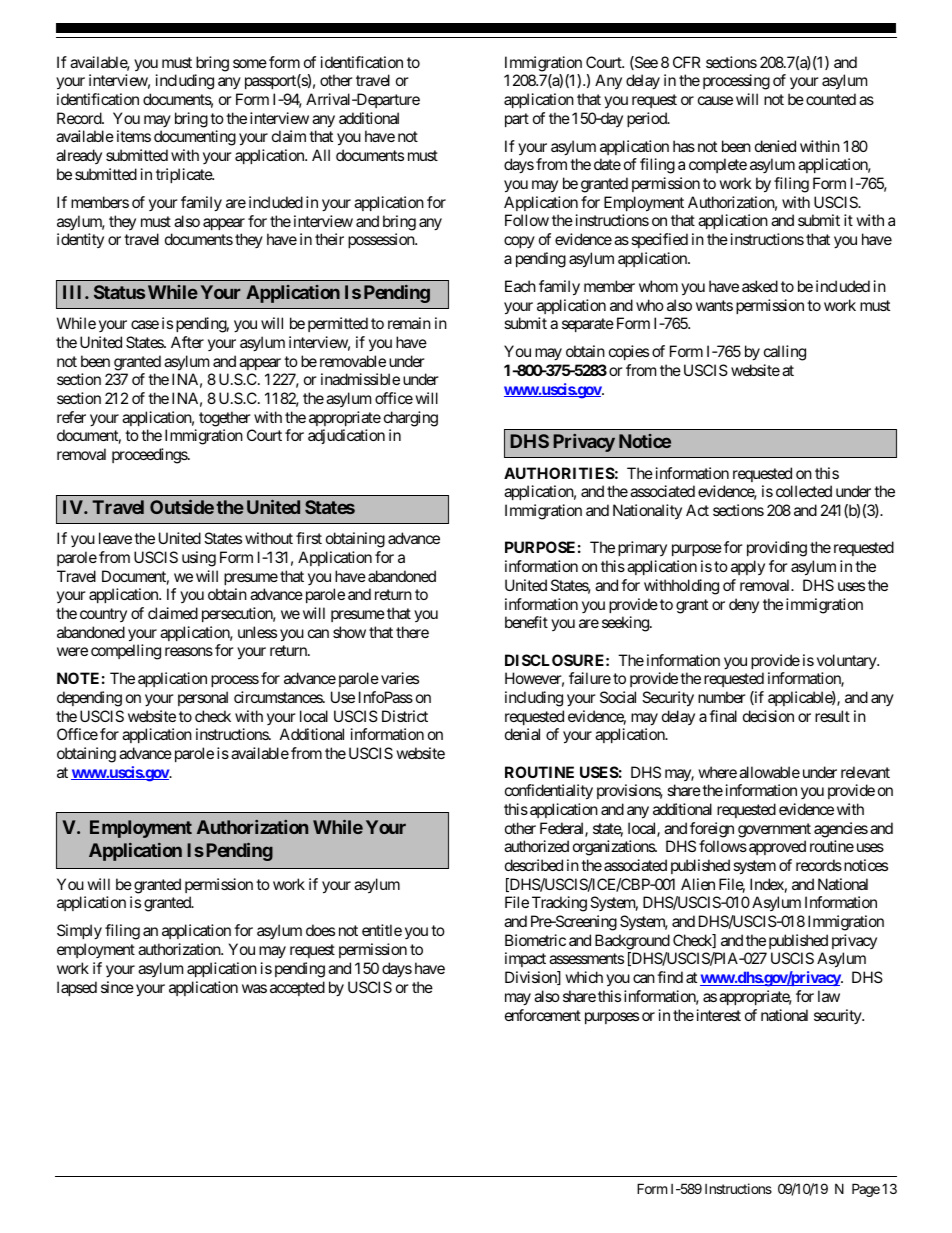 The image size is (952, 1233). Describe the element at coordinates (831, 99) in the document. I see `counted` at that location.
